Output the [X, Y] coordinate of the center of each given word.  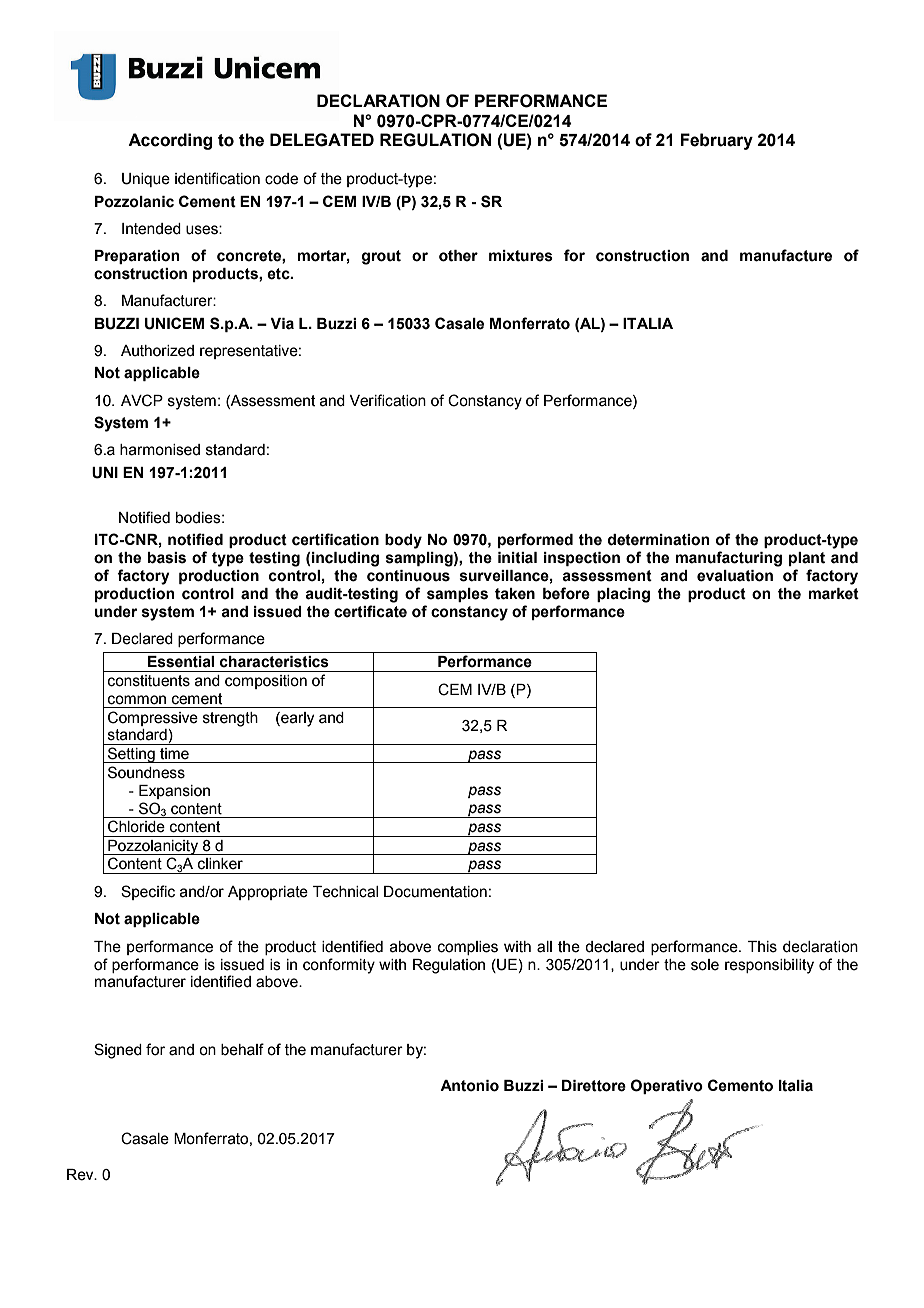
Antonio [469, 1086]
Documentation [435, 892]
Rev [81, 1175]
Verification [388, 400]
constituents [149, 681]
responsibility [769, 966]
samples [457, 595]
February [716, 141]
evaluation [735, 576]
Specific [148, 892]
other [458, 256]
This [762, 947]
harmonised [160, 450]
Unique [146, 180]
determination [659, 540]
